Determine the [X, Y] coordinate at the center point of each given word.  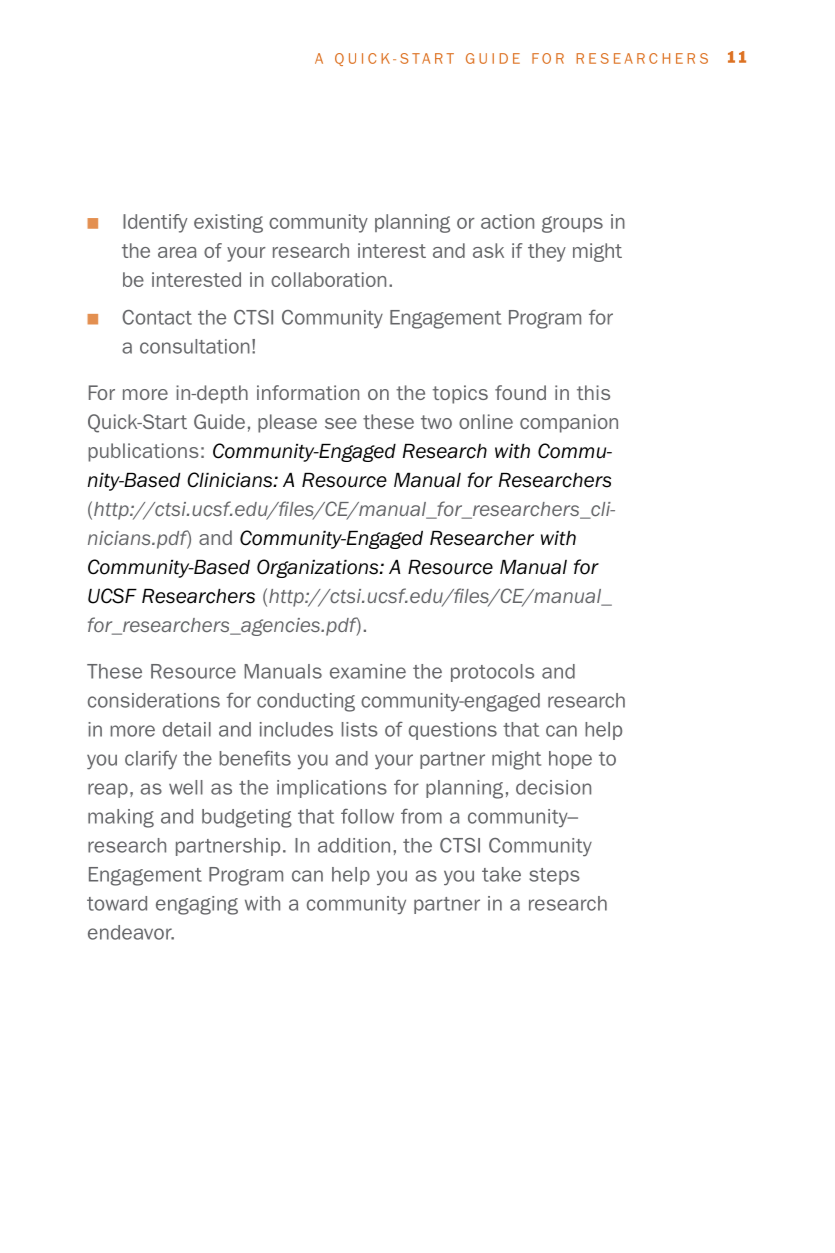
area [177, 252]
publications [143, 452]
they [547, 252]
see [341, 423]
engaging [197, 905]
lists [360, 729]
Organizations [319, 568]
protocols [492, 673]
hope [570, 760]
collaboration [328, 279]
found [520, 392]
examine [368, 671]
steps [554, 876]
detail [187, 729]
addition [354, 845]
